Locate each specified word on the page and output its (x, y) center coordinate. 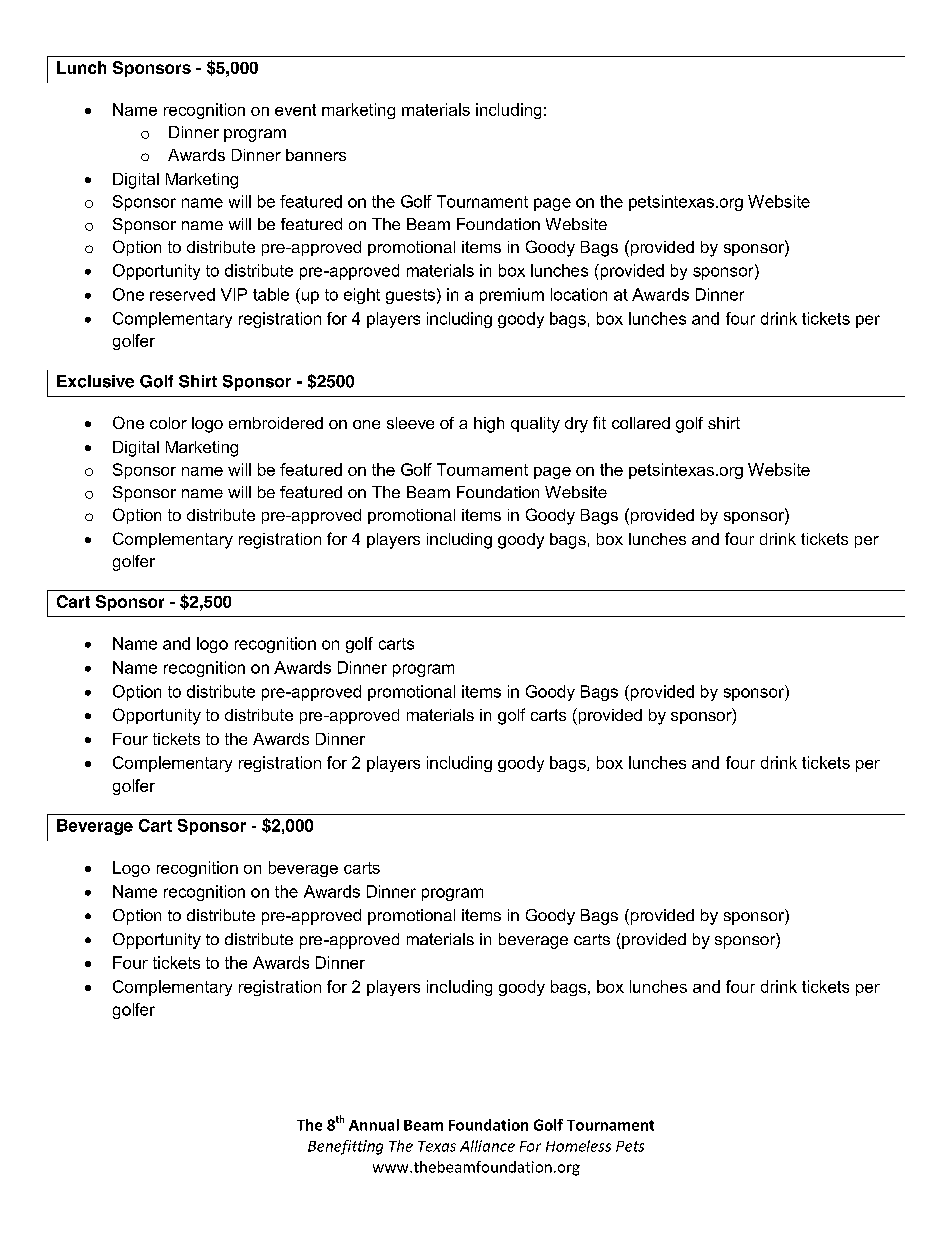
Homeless (578, 1146)
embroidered (276, 423)
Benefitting (345, 1147)
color (168, 423)
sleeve (410, 423)
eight (362, 296)
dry (576, 425)
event (295, 110)
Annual (374, 1125)
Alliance (487, 1146)
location (579, 294)
